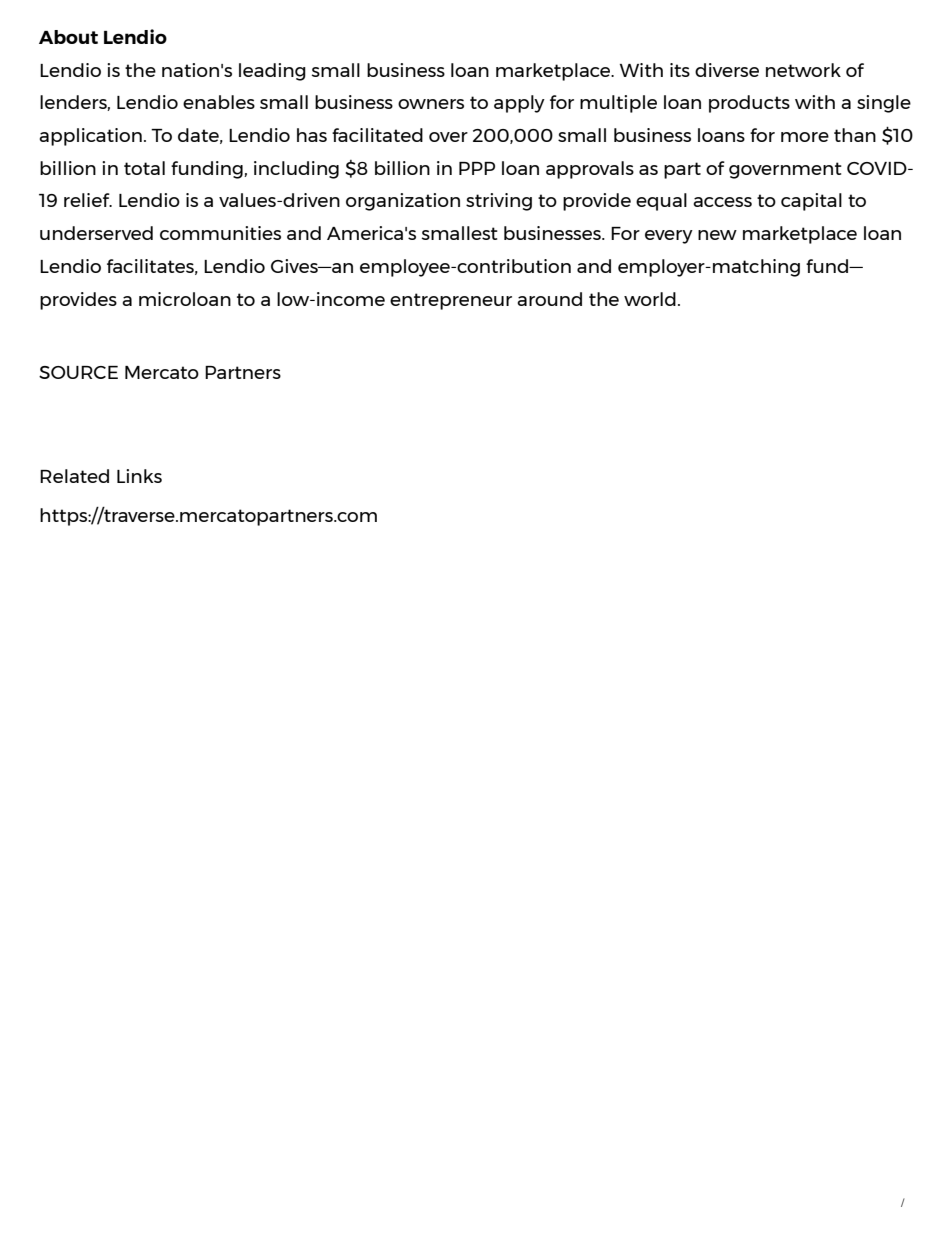 Image resolution: width=952 pixels, height=1233 pixels. I want to click on new, so click(717, 235).
